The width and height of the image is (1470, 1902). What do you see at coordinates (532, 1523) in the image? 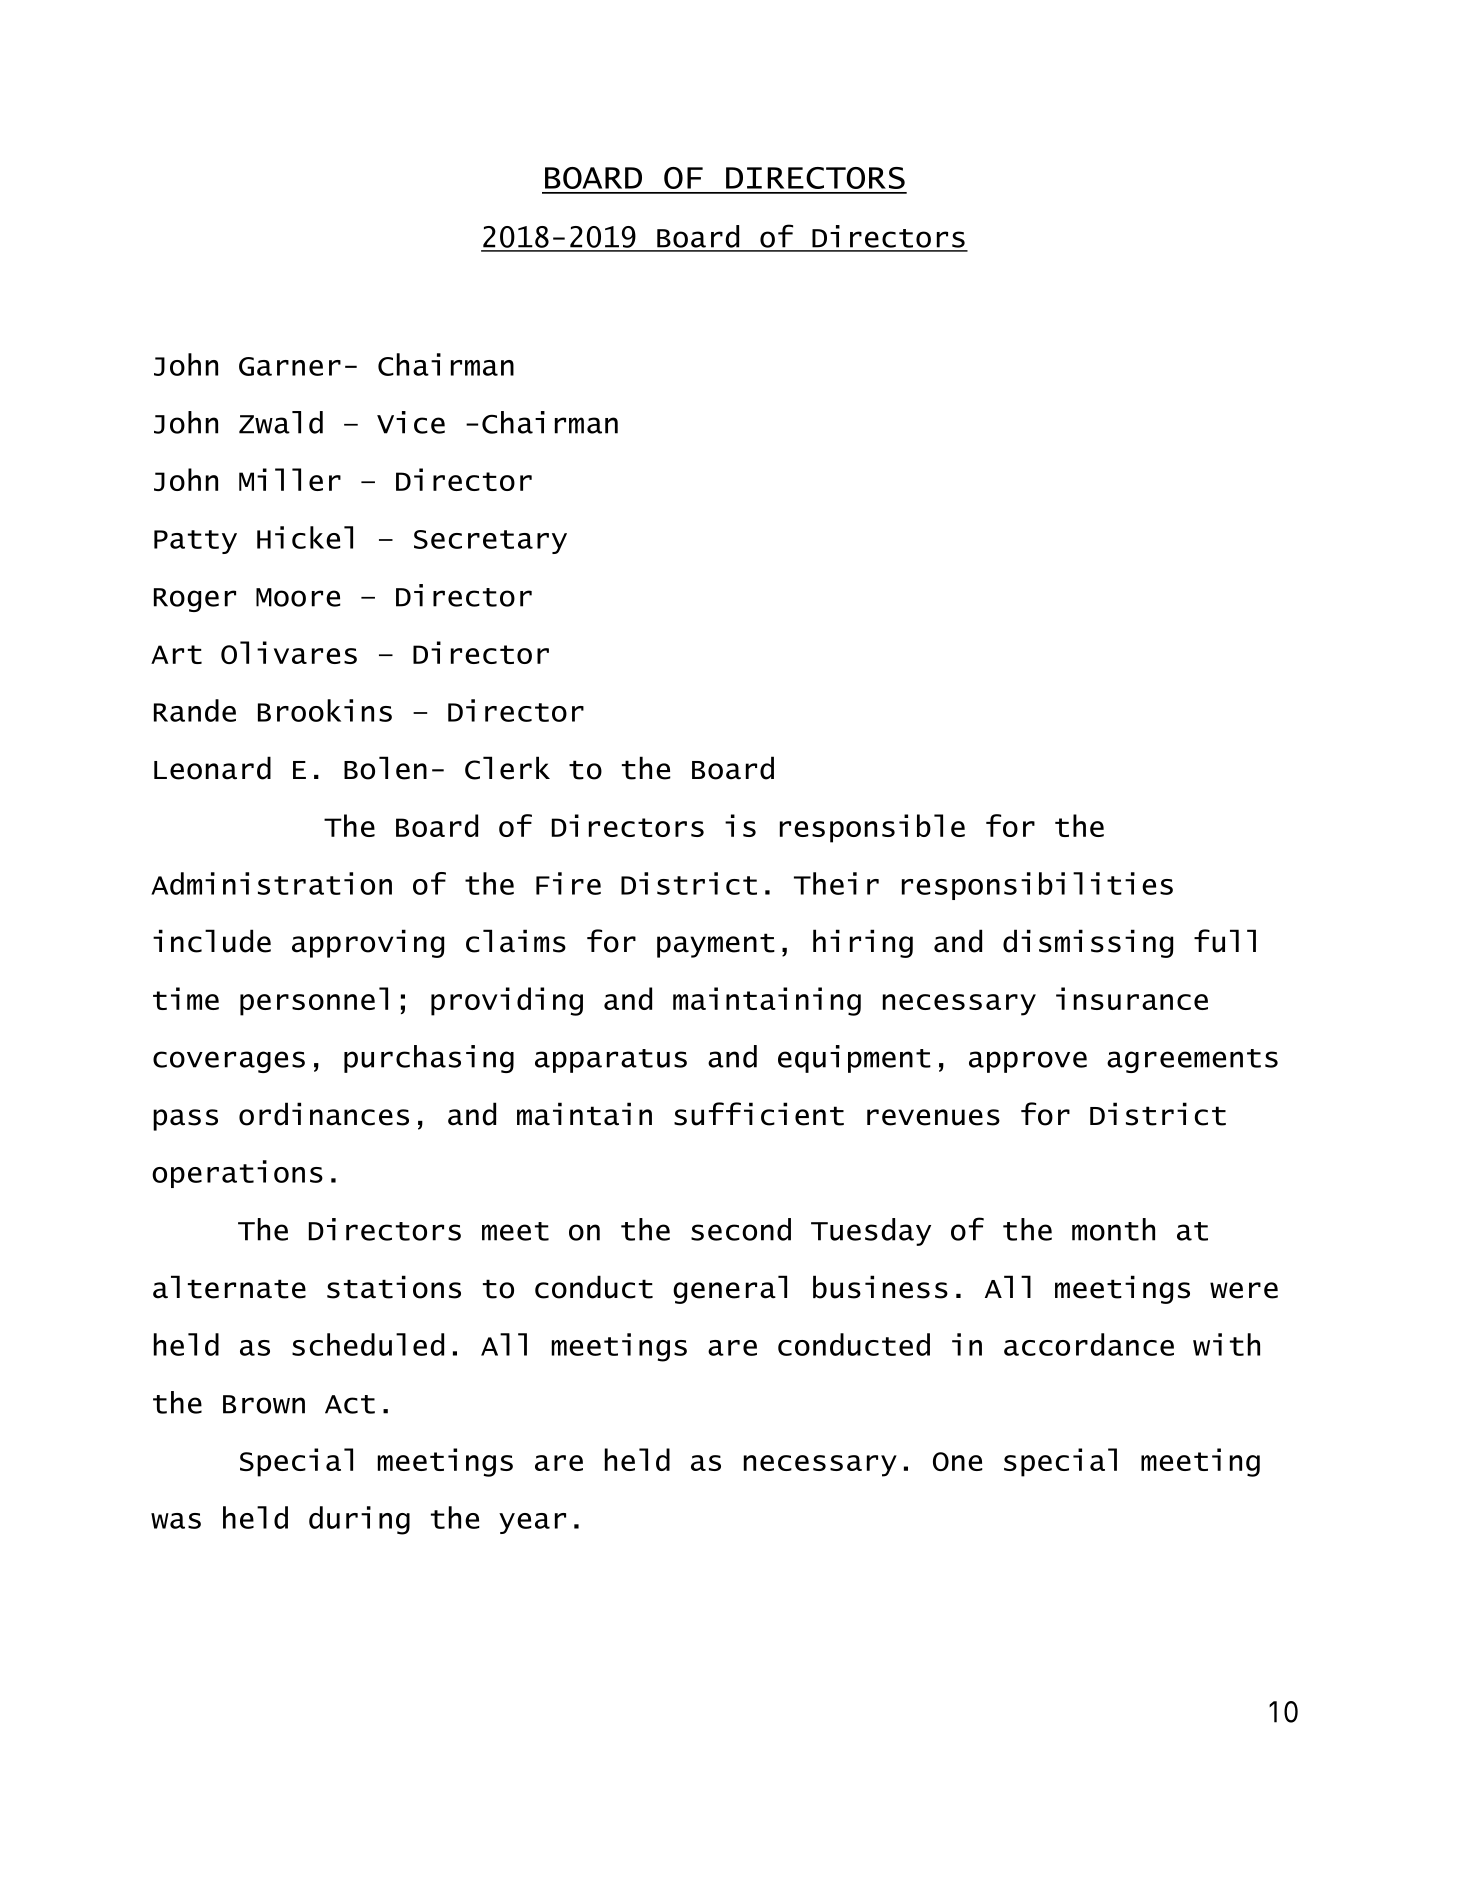
I see `year` at bounding box center [532, 1523].
